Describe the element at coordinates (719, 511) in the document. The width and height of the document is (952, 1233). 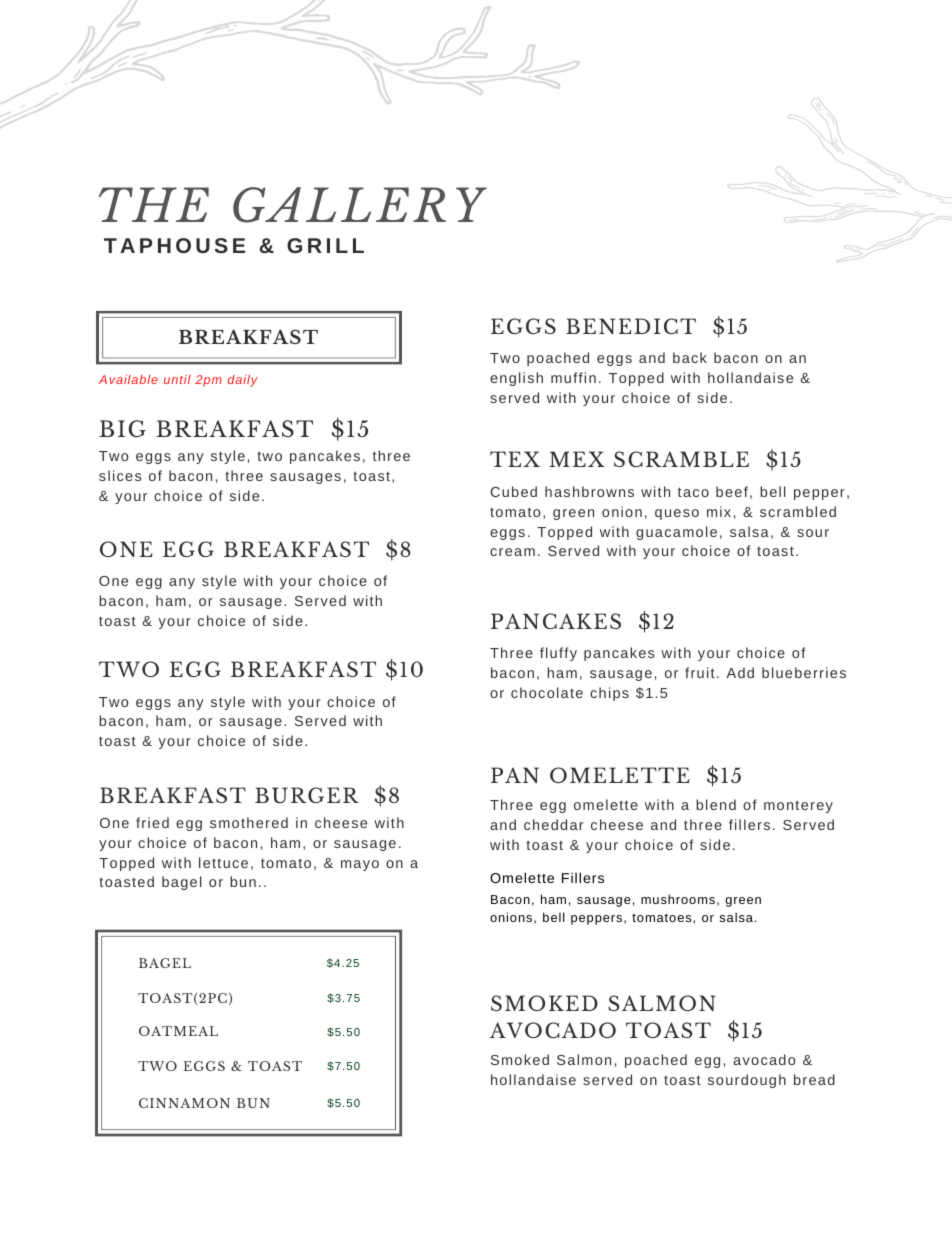
I see `mix` at that location.
